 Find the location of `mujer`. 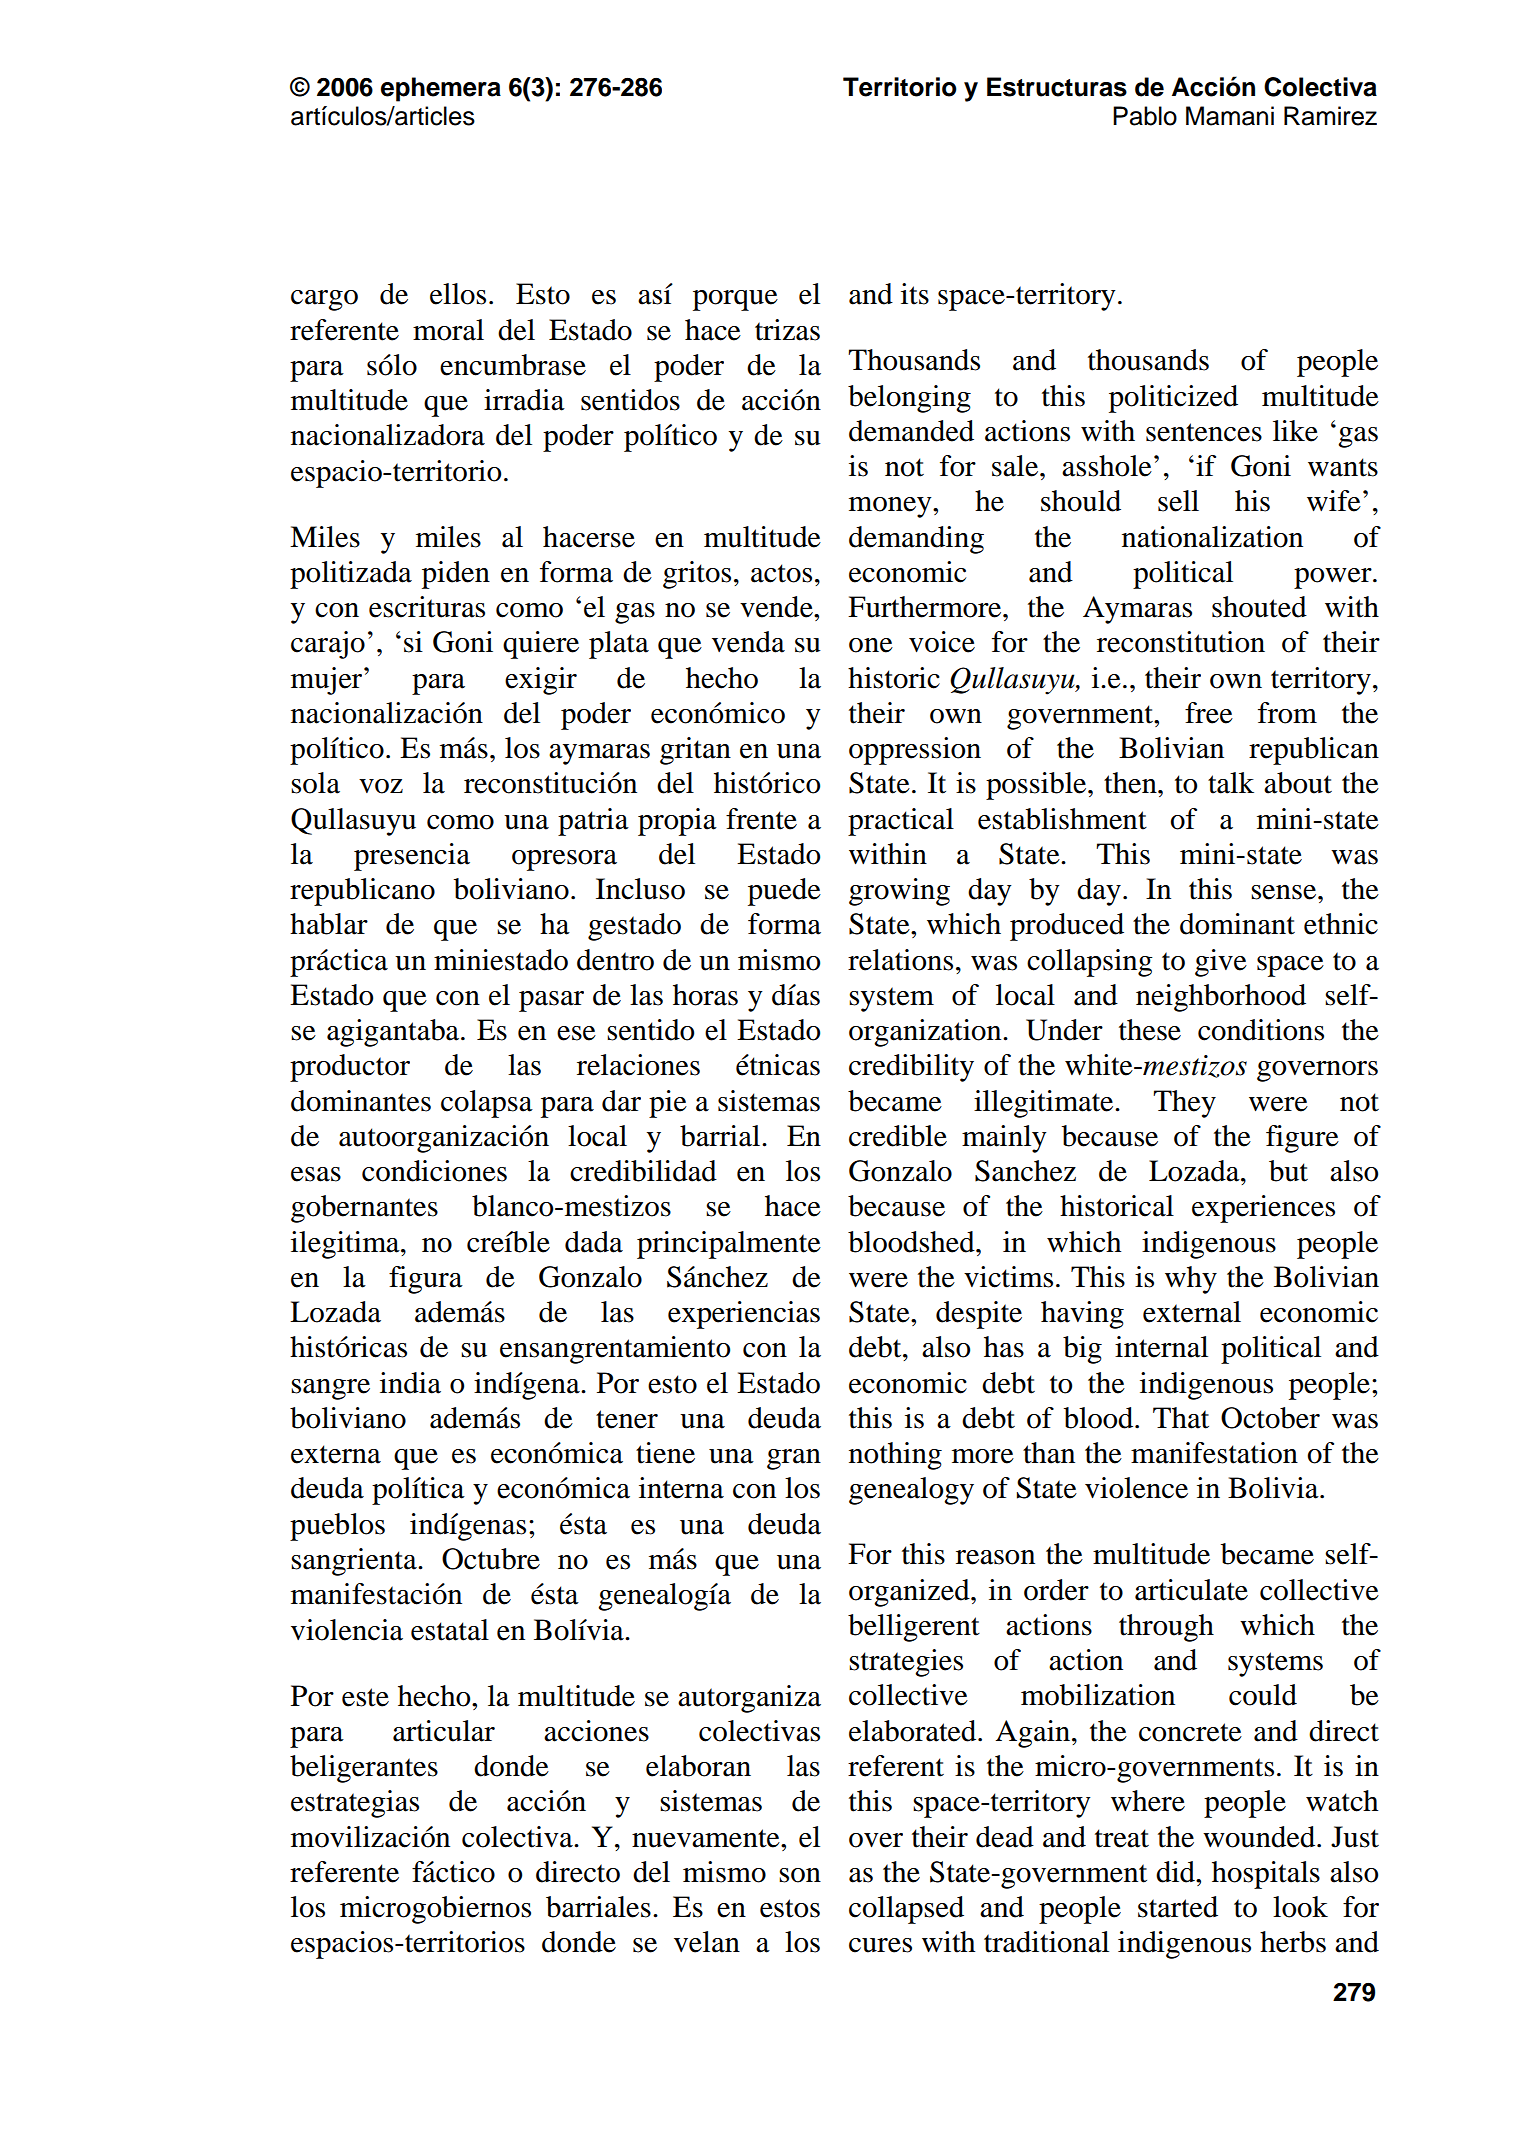

mujer is located at coordinates (328, 681).
